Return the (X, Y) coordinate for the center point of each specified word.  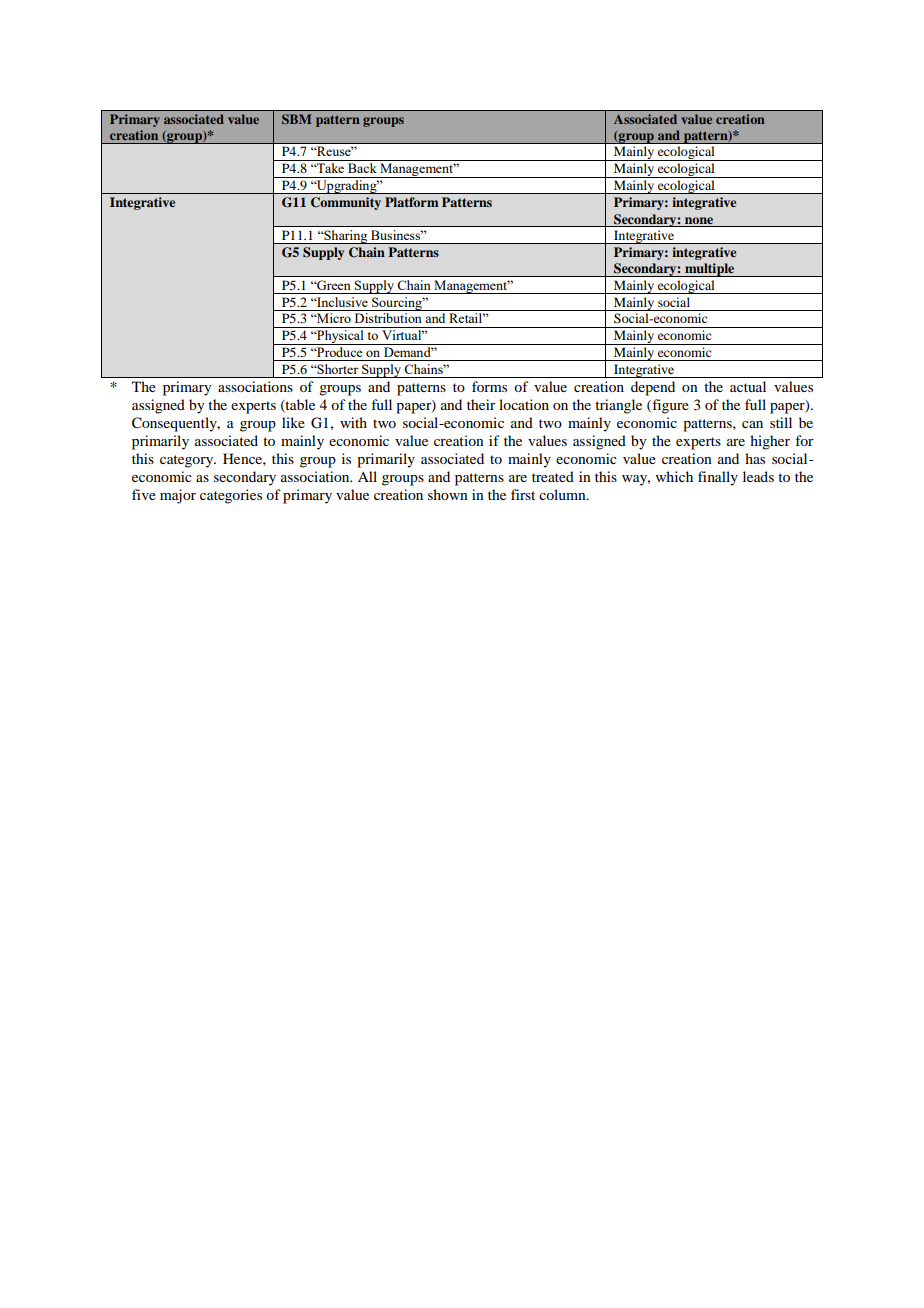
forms (489, 386)
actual (748, 386)
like (293, 422)
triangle (618, 406)
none (699, 220)
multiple (710, 270)
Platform (412, 202)
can (752, 424)
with (353, 422)
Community (346, 203)
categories (231, 496)
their (481, 404)
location (524, 404)
